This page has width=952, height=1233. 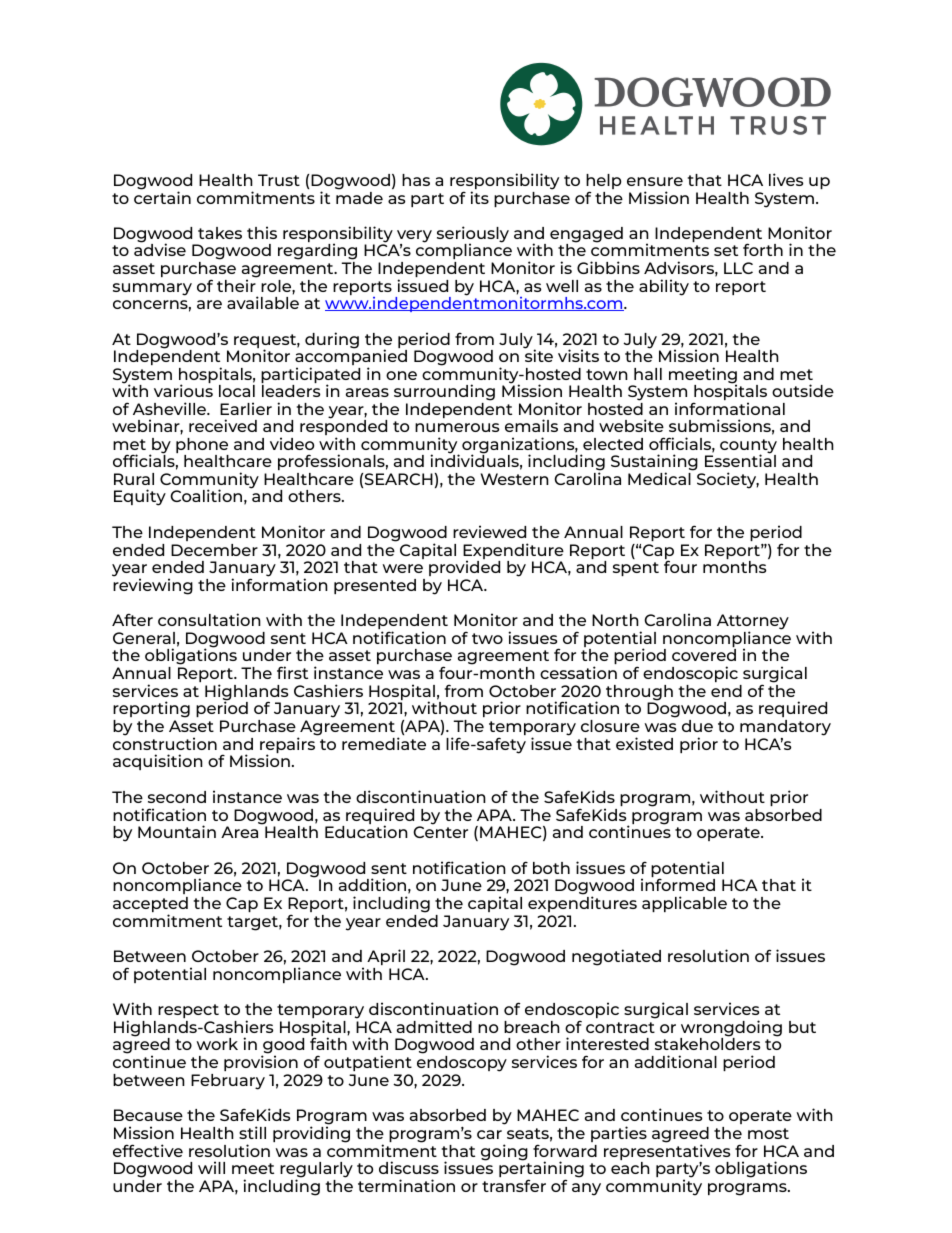 I want to click on takes, so click(x=220, y=233).
